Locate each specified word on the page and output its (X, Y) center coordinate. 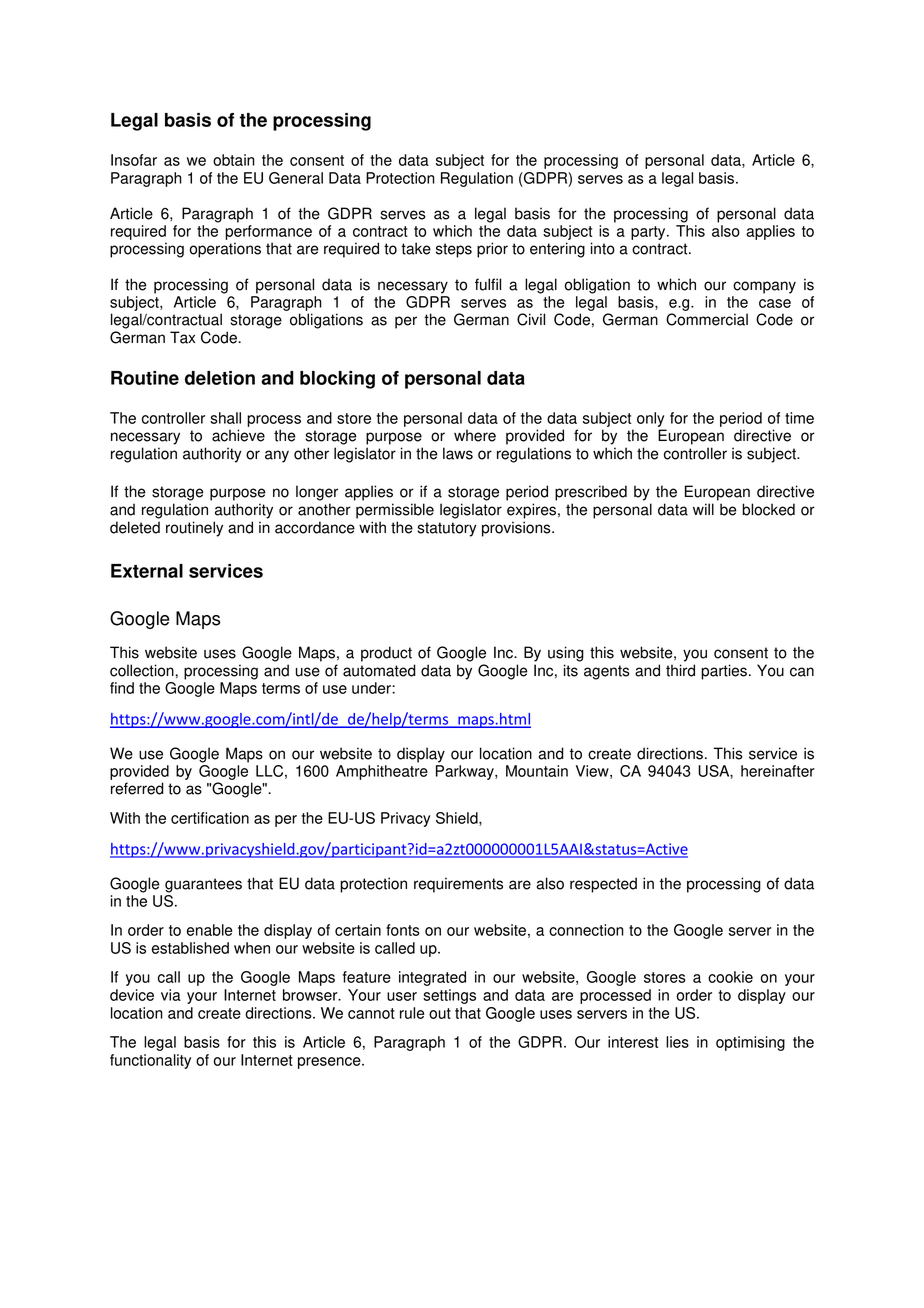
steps (454, 250)
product (386, 654)
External (147, 571)
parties (724, 672)
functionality (150, 1061)
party (649, 233)
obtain (234, 160)
